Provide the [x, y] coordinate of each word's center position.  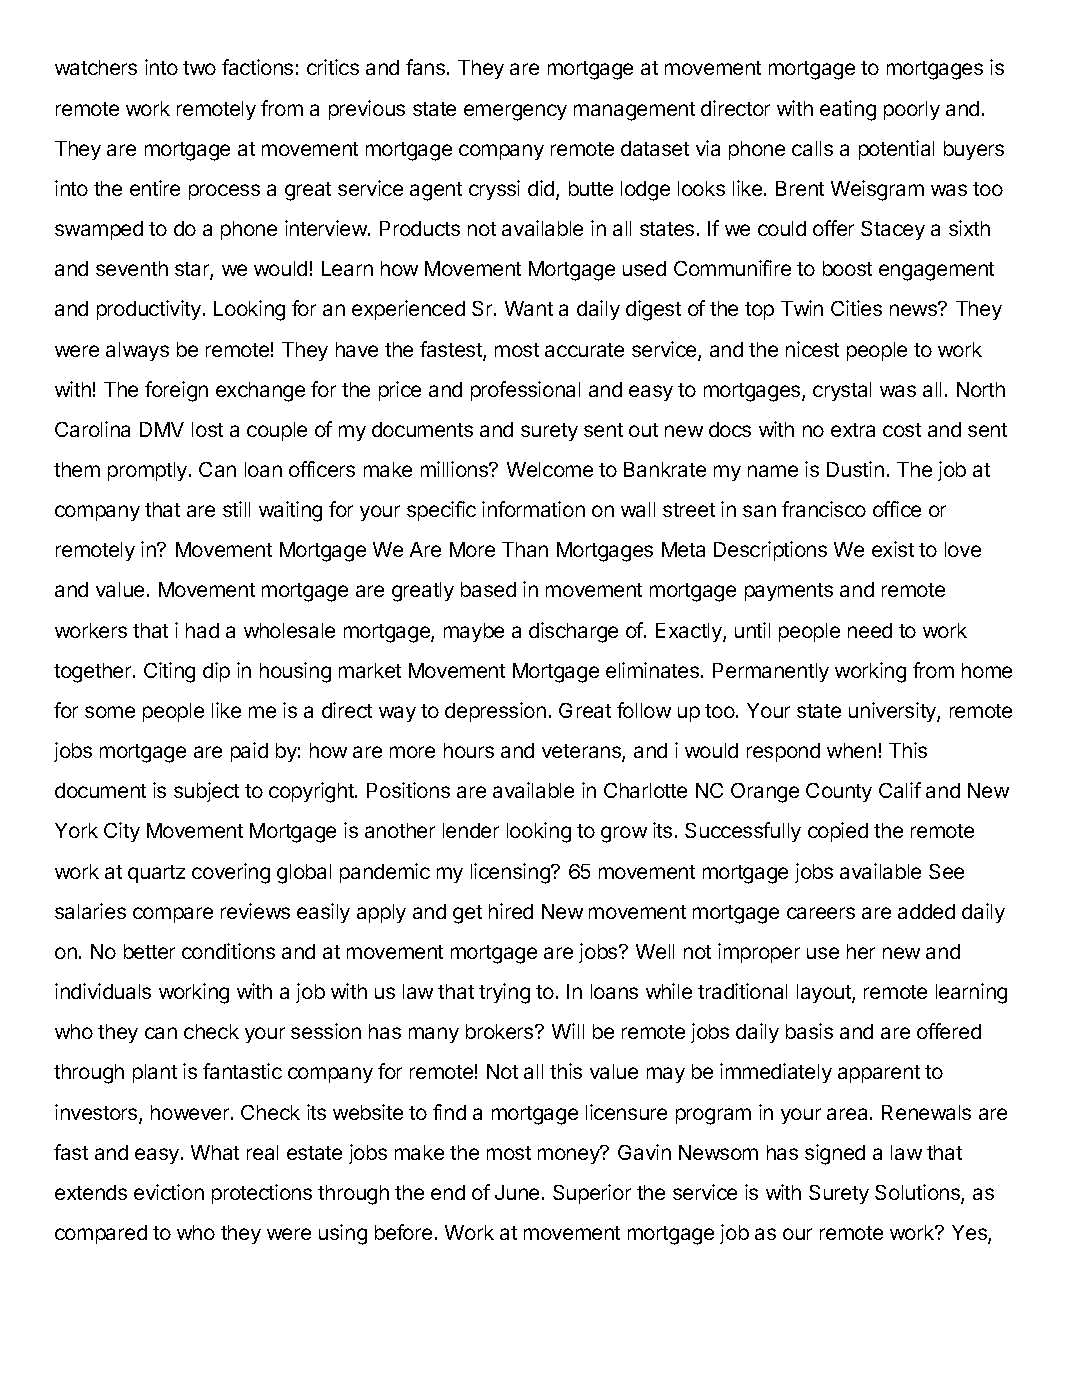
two [199, 68]
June [517, 1192]
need [870, 630]
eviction [169, 1192]
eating [848, 110]
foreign [176, 391]
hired [511, 911]
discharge [573, 632]
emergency [515, 112]
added [926, 911]
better [149, 951]
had [202, 630]
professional [525, 391]
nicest [812, 349]
